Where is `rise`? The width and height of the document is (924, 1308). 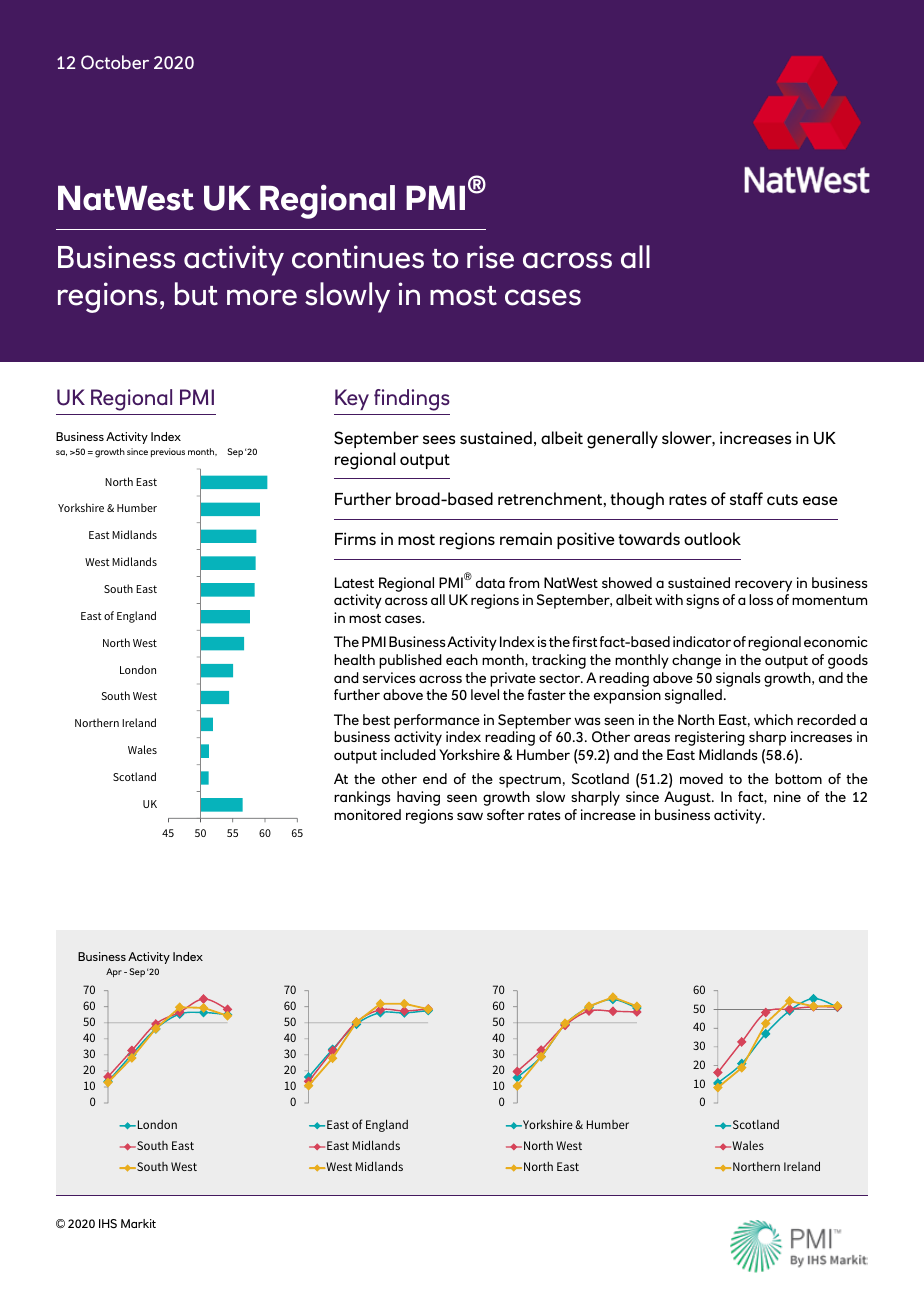
rise is located at coordinates (490, 257).
